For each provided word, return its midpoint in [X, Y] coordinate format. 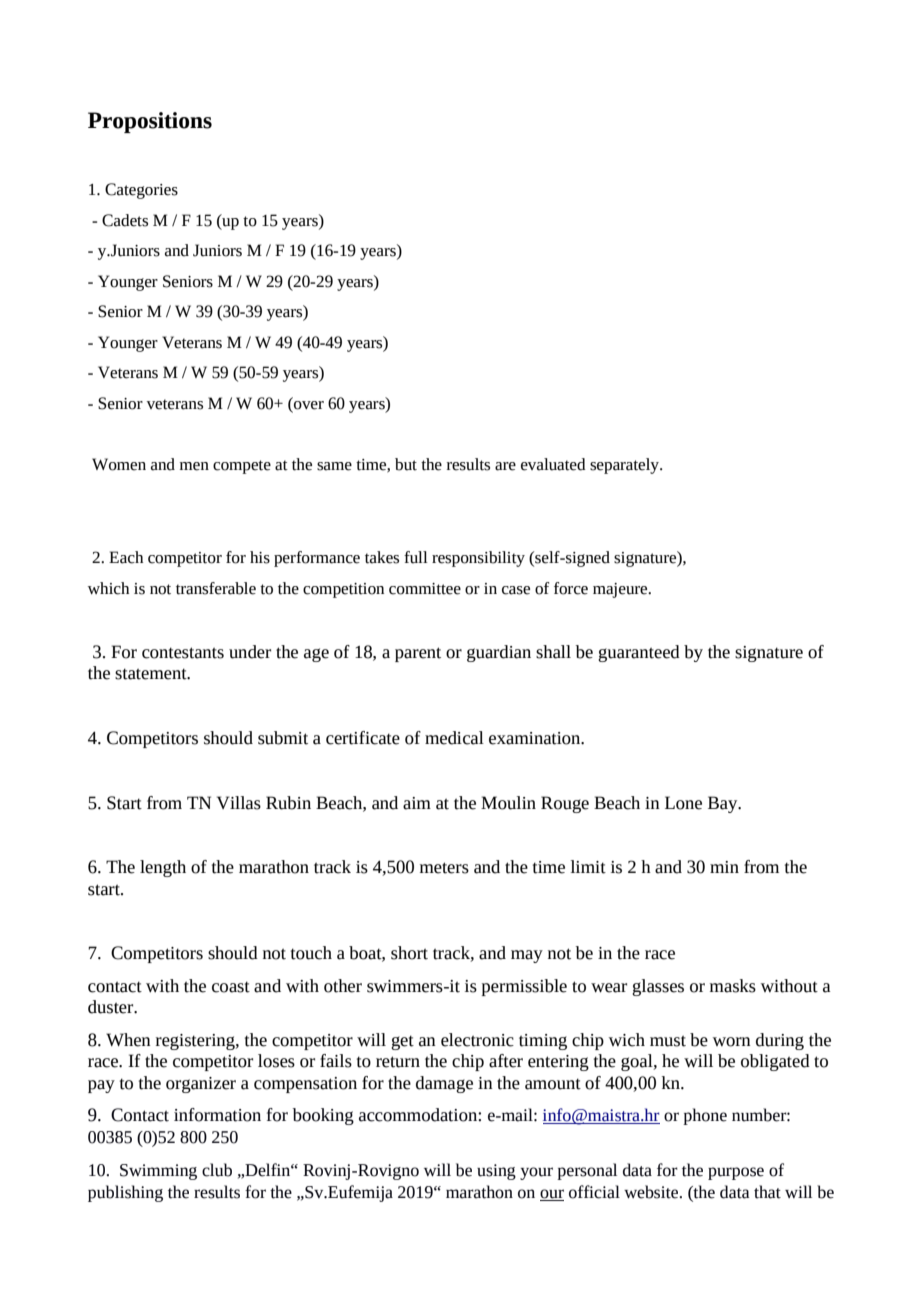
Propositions [150, 122]
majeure [621, 590]
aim [417, 803]
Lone [683, 803]
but [406, 464]
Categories [141, 191]
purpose [736, 1173]
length [163, 868]
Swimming [158, 1172]
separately [626, 466]
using [496, 1172]
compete [242, 467]
